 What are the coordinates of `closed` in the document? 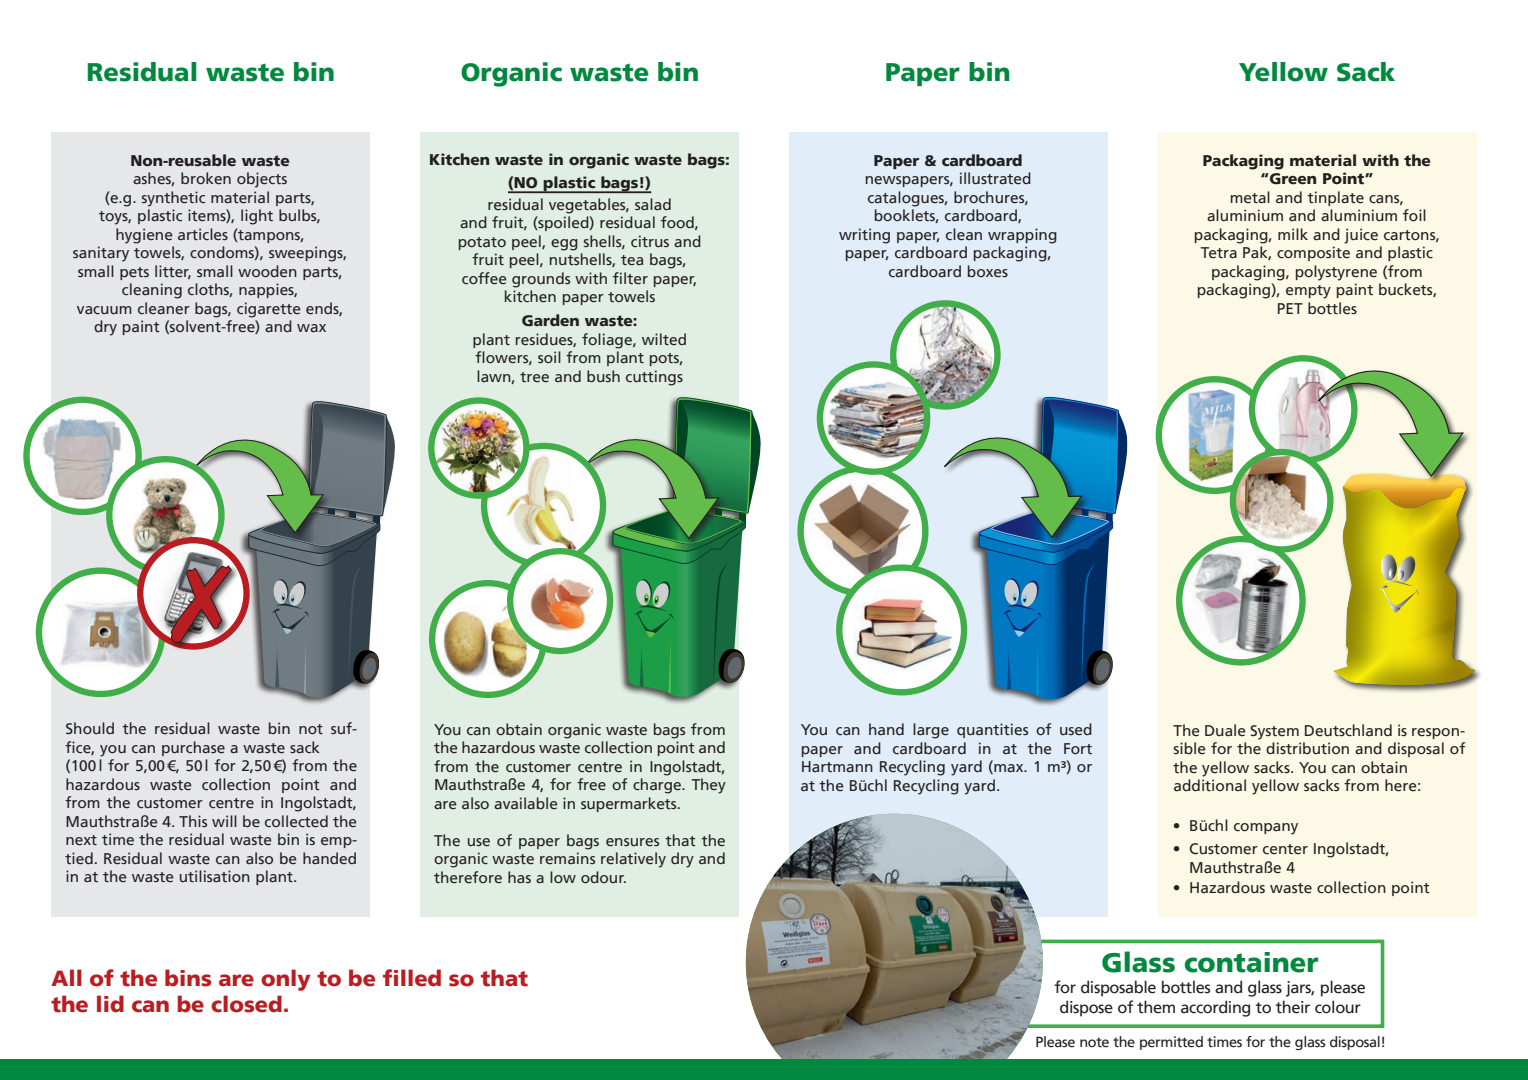 It's located at (246, 1004).
